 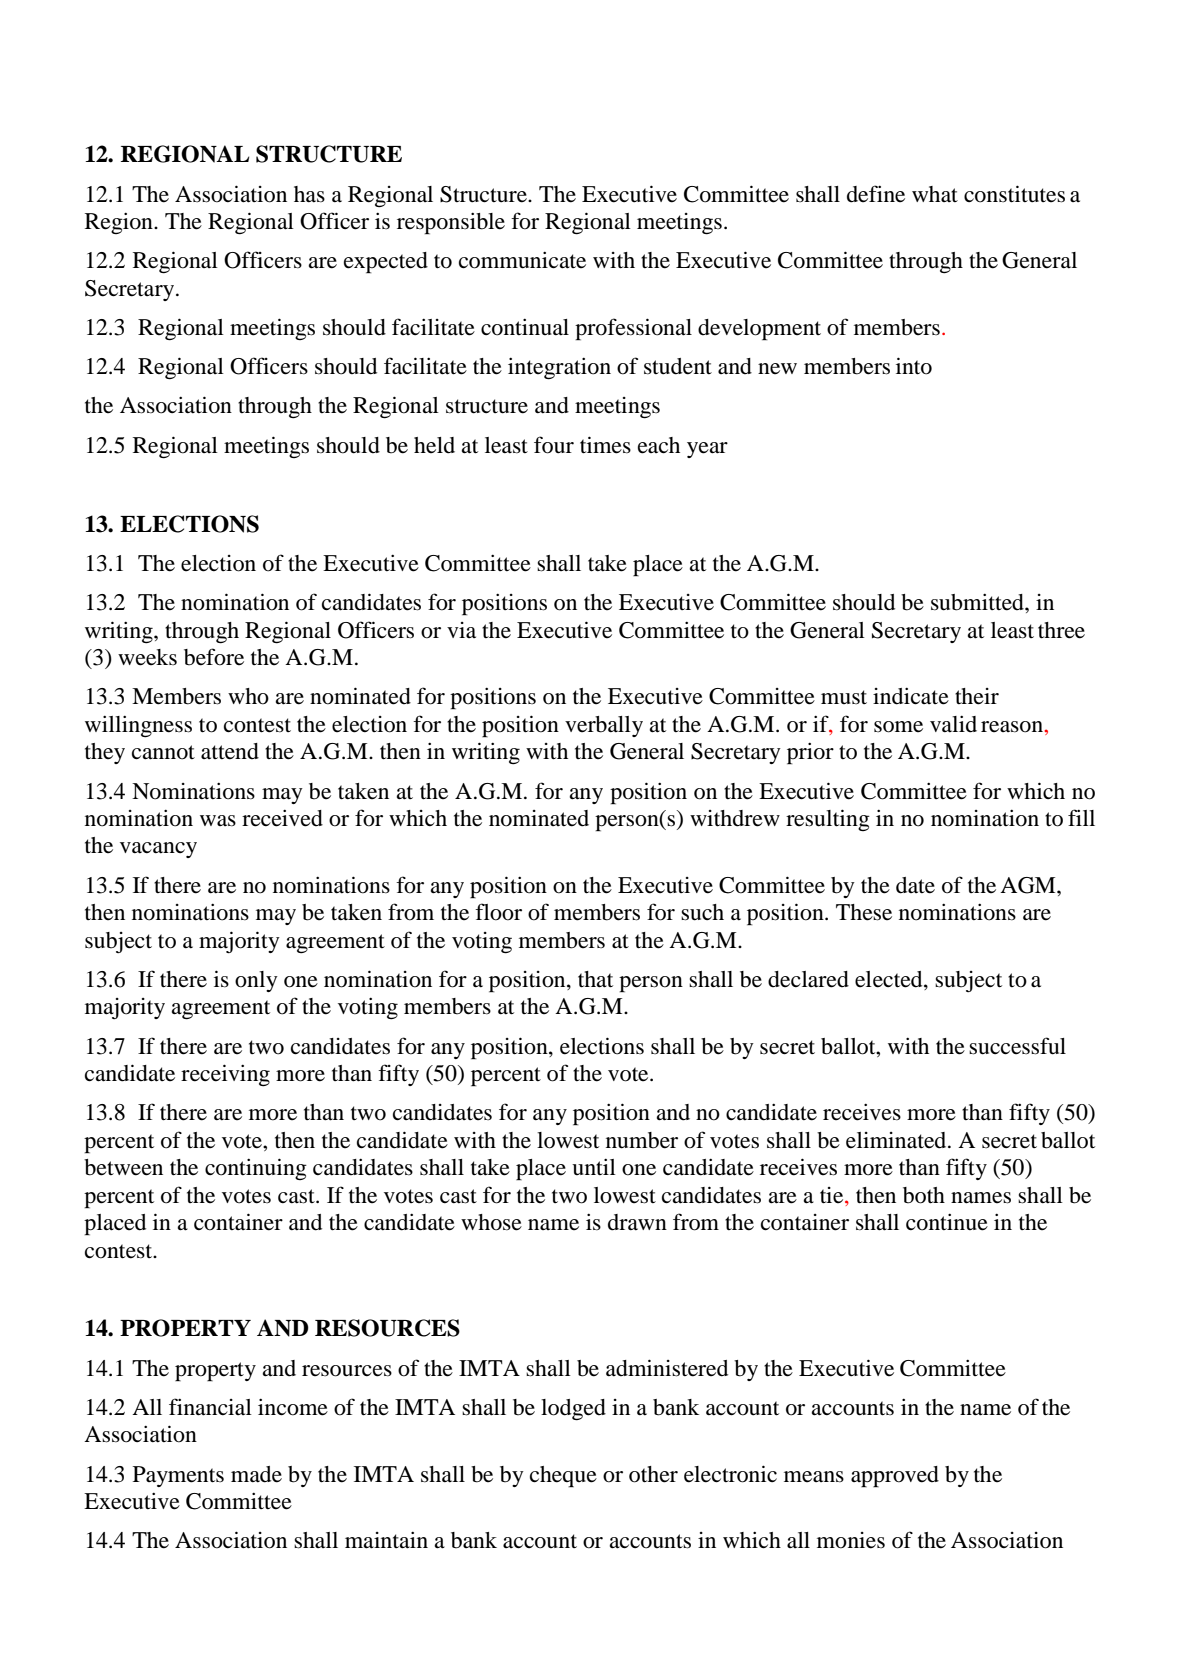 What do you see at coordinates (256, 1474) in the screenshot?
I see `made` at bounding box center [256, 1474].
